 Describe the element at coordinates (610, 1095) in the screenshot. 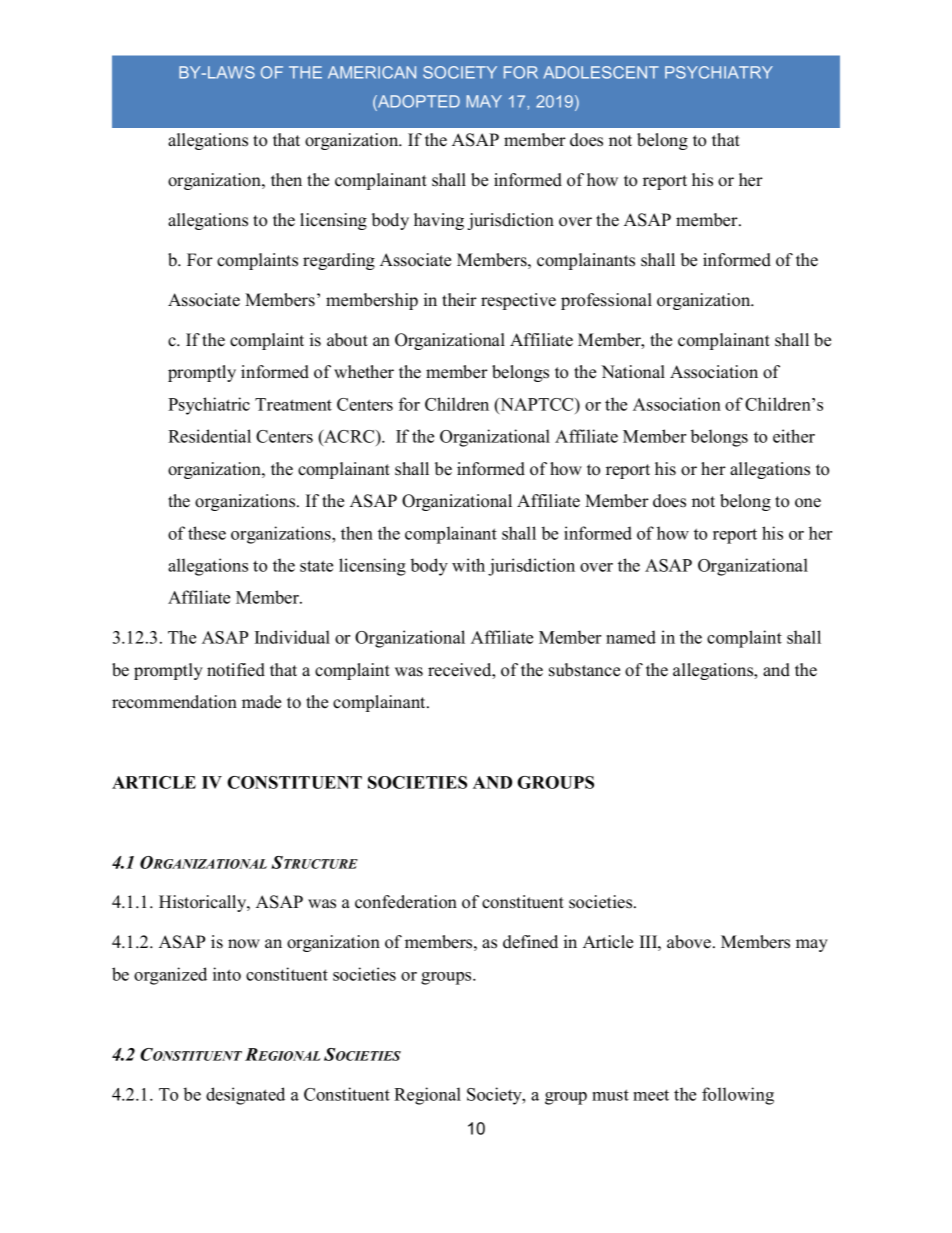

I see `must` at that location.
